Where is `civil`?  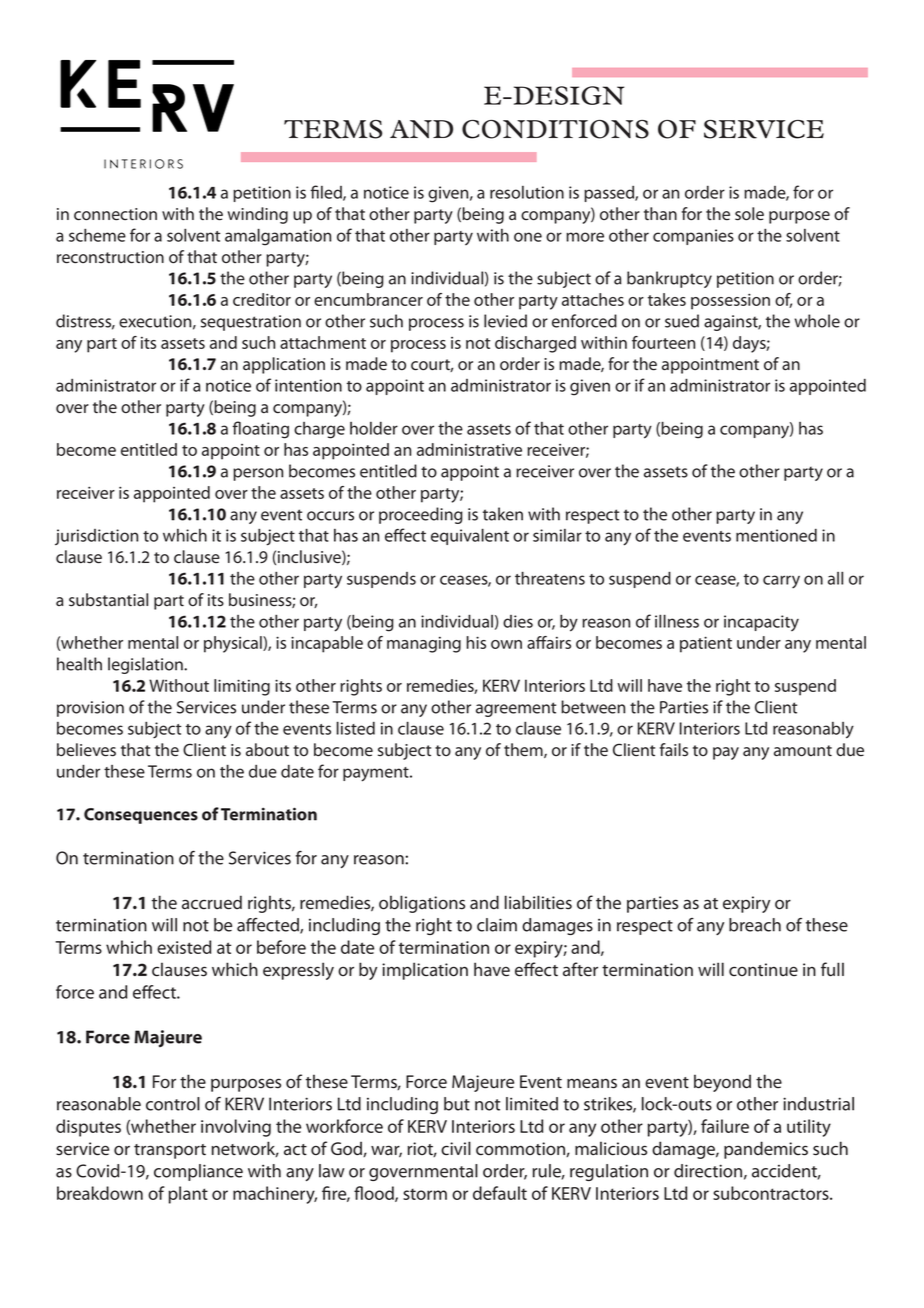 civil is located at coordinates (456, 1148).
